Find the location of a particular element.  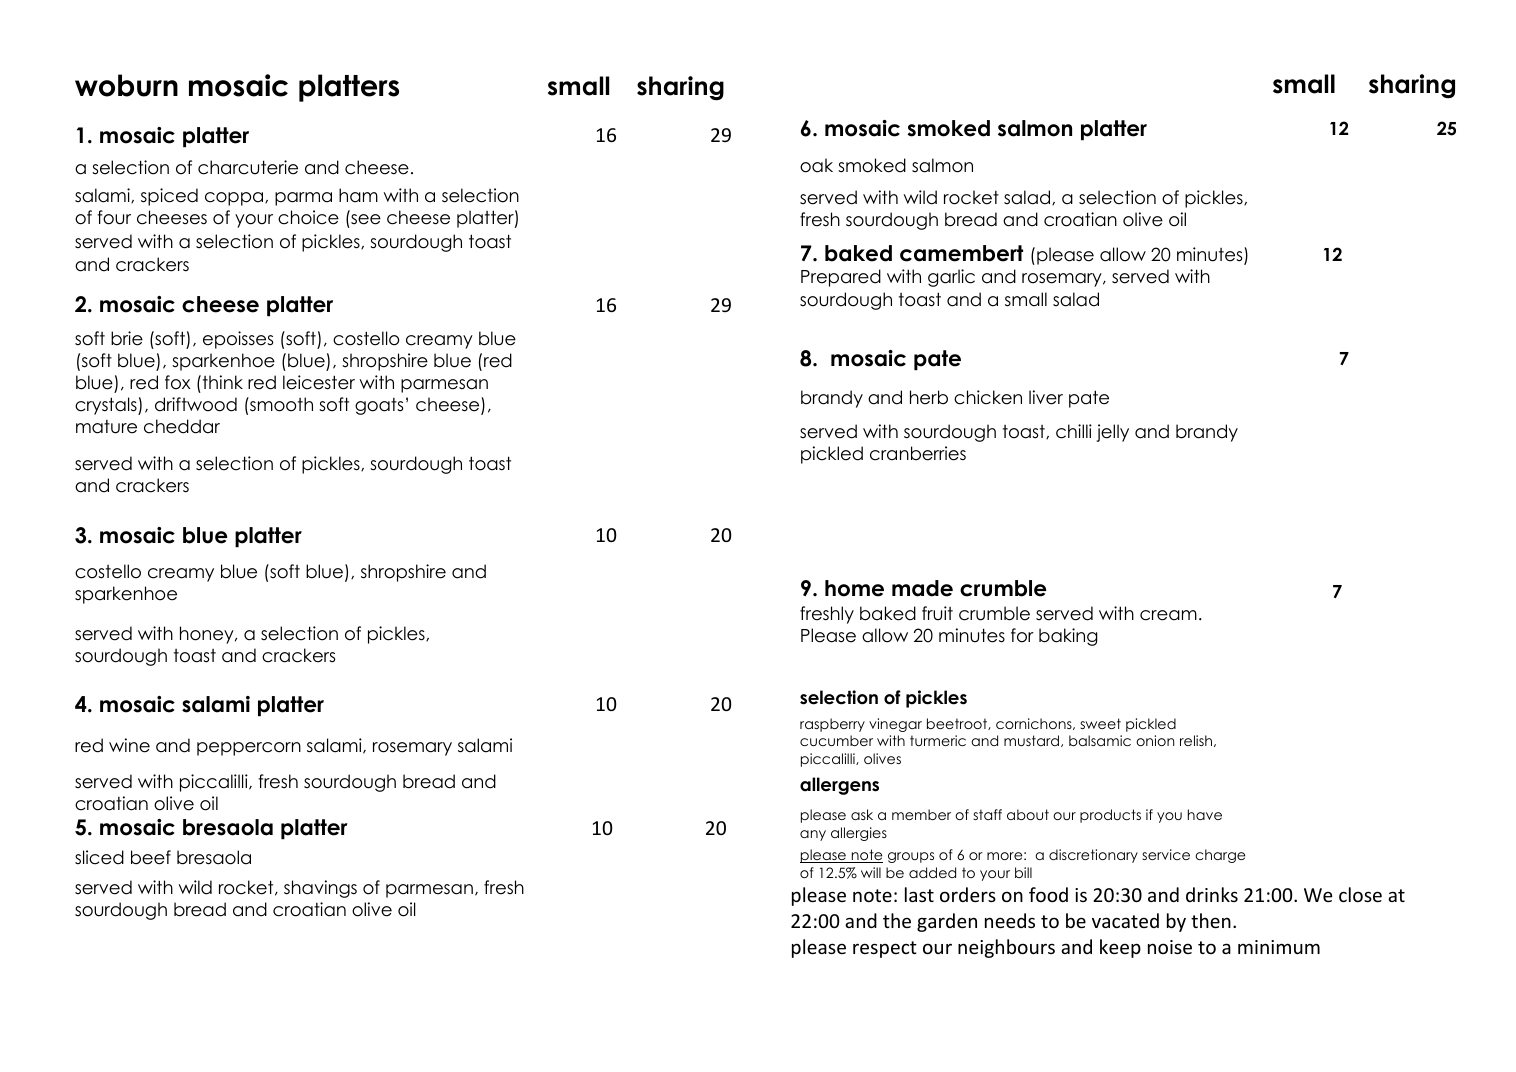

cheddar is located at coordinates (182, 426).
